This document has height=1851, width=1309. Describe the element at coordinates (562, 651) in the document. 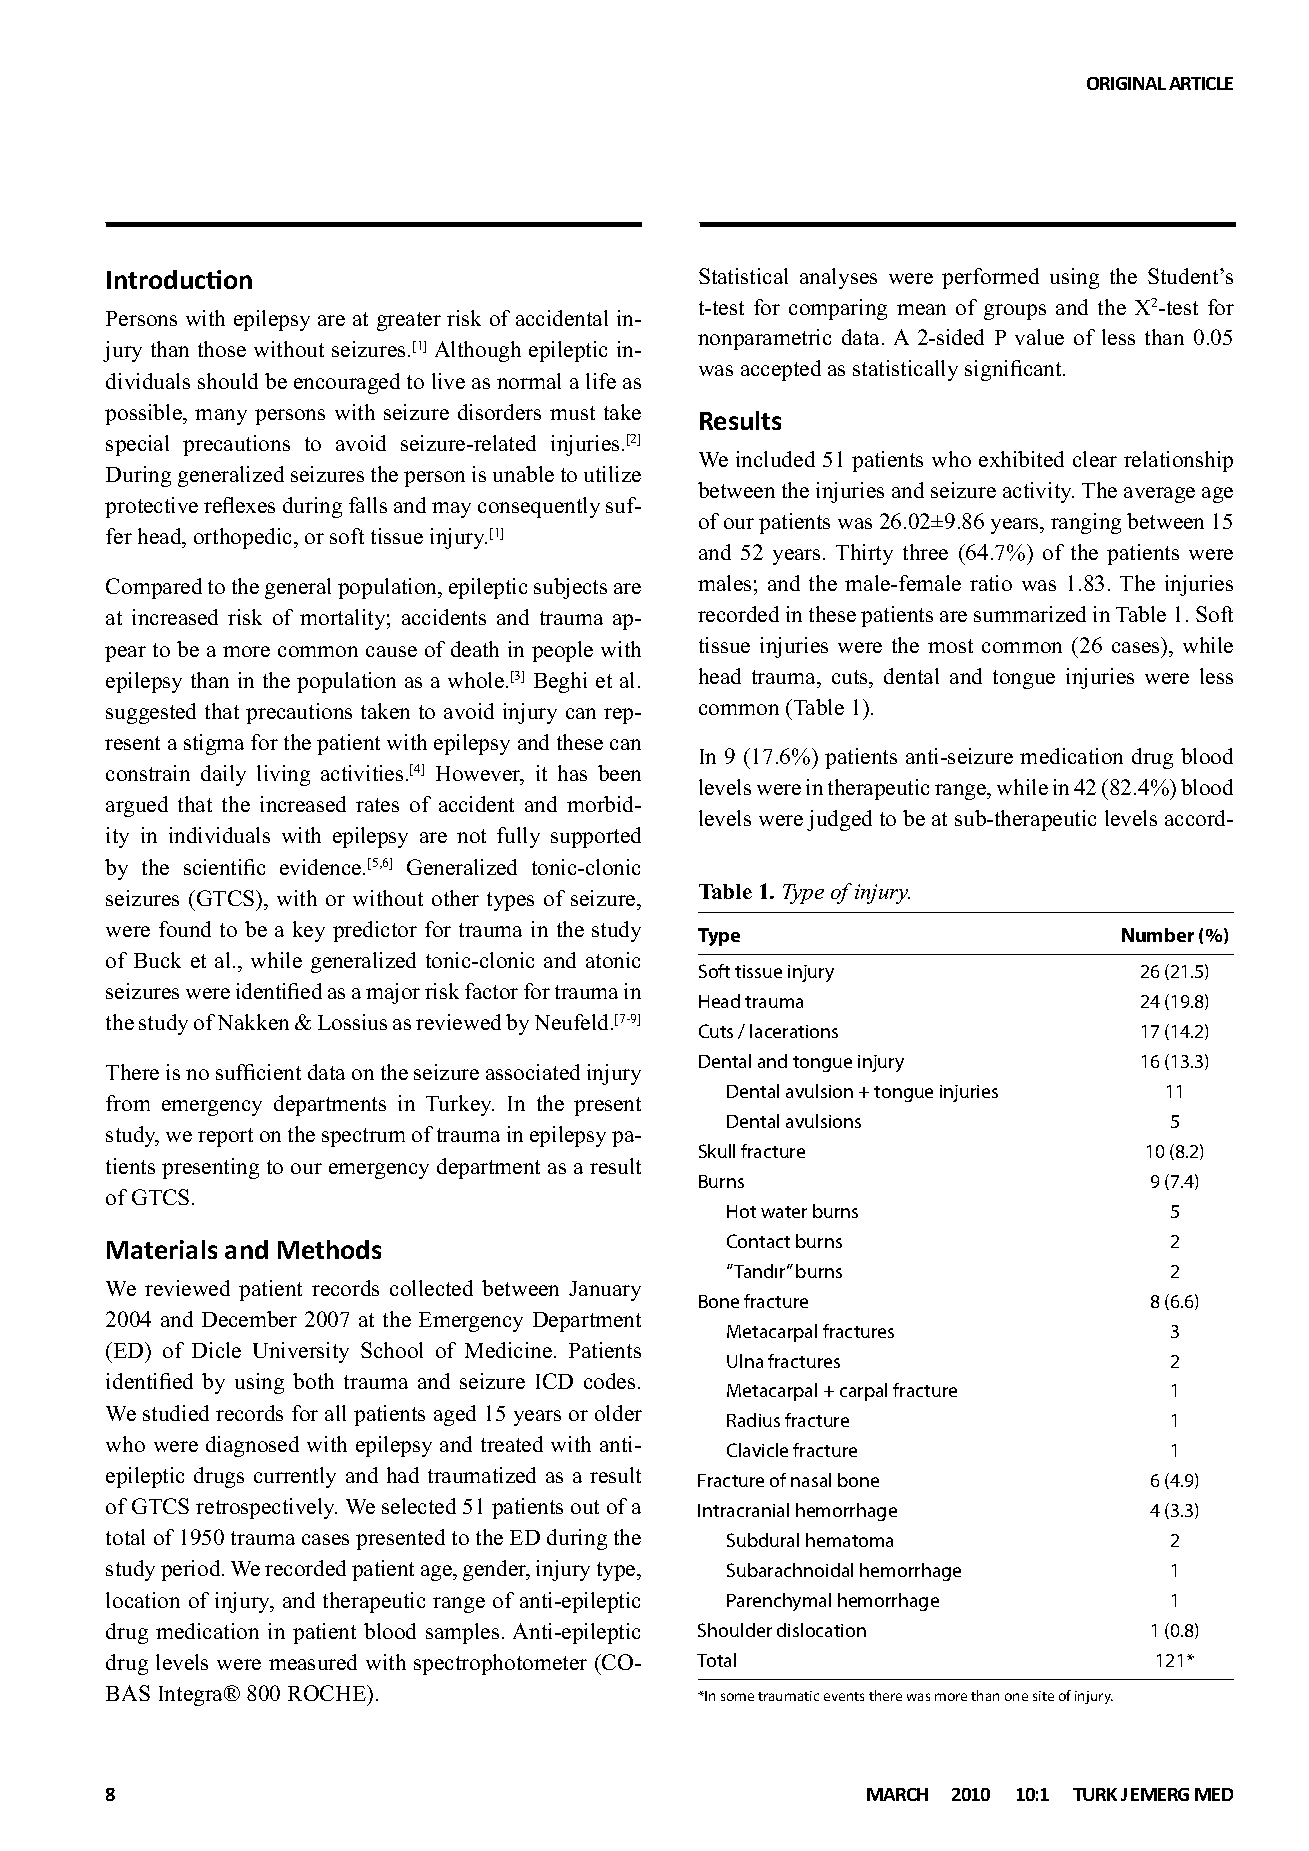

I see `people` at that location.
